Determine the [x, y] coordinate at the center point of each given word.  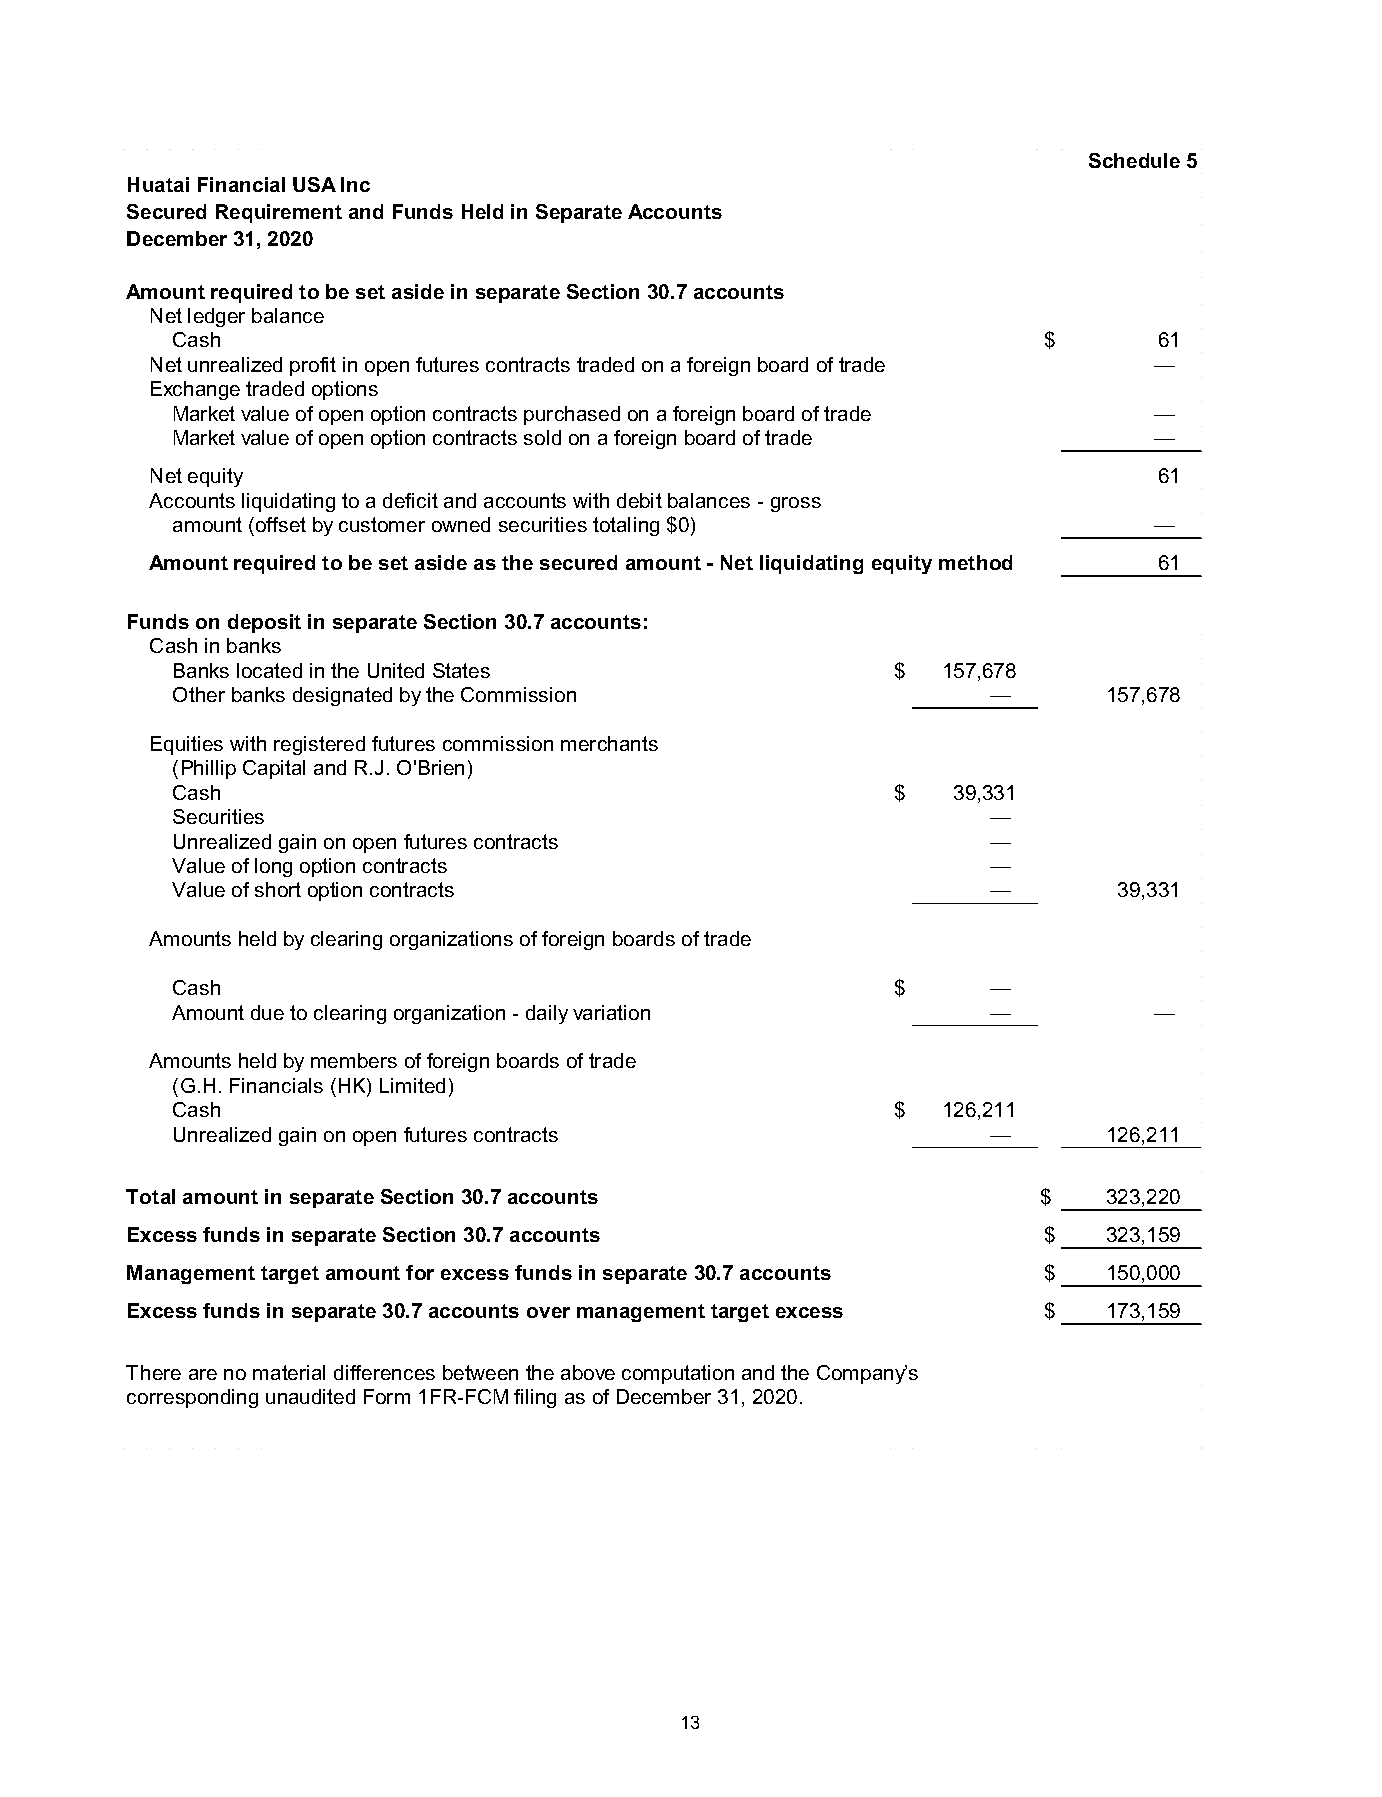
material [289, 1372]
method [975, 562]
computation [678, 1374]
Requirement [279, 213]
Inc [355, 184]
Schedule [1134, 160]
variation [611, 1012]
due [267, 1012]
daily [547, 1014]
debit [639, 500]
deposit [264, 623]
